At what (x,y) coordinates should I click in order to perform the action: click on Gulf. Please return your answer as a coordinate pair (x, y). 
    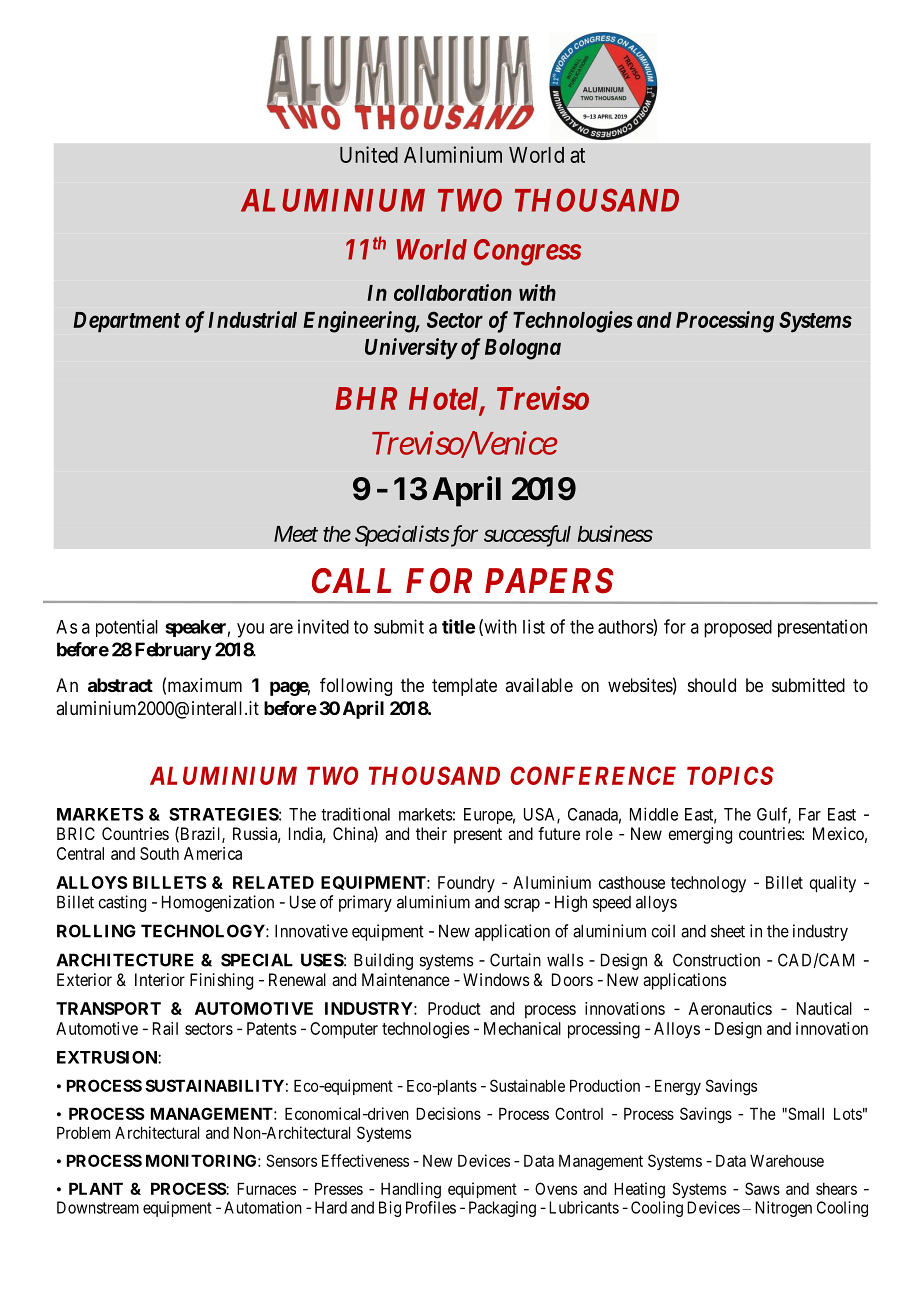
    Looking at the image, I should click on (774, 815).
